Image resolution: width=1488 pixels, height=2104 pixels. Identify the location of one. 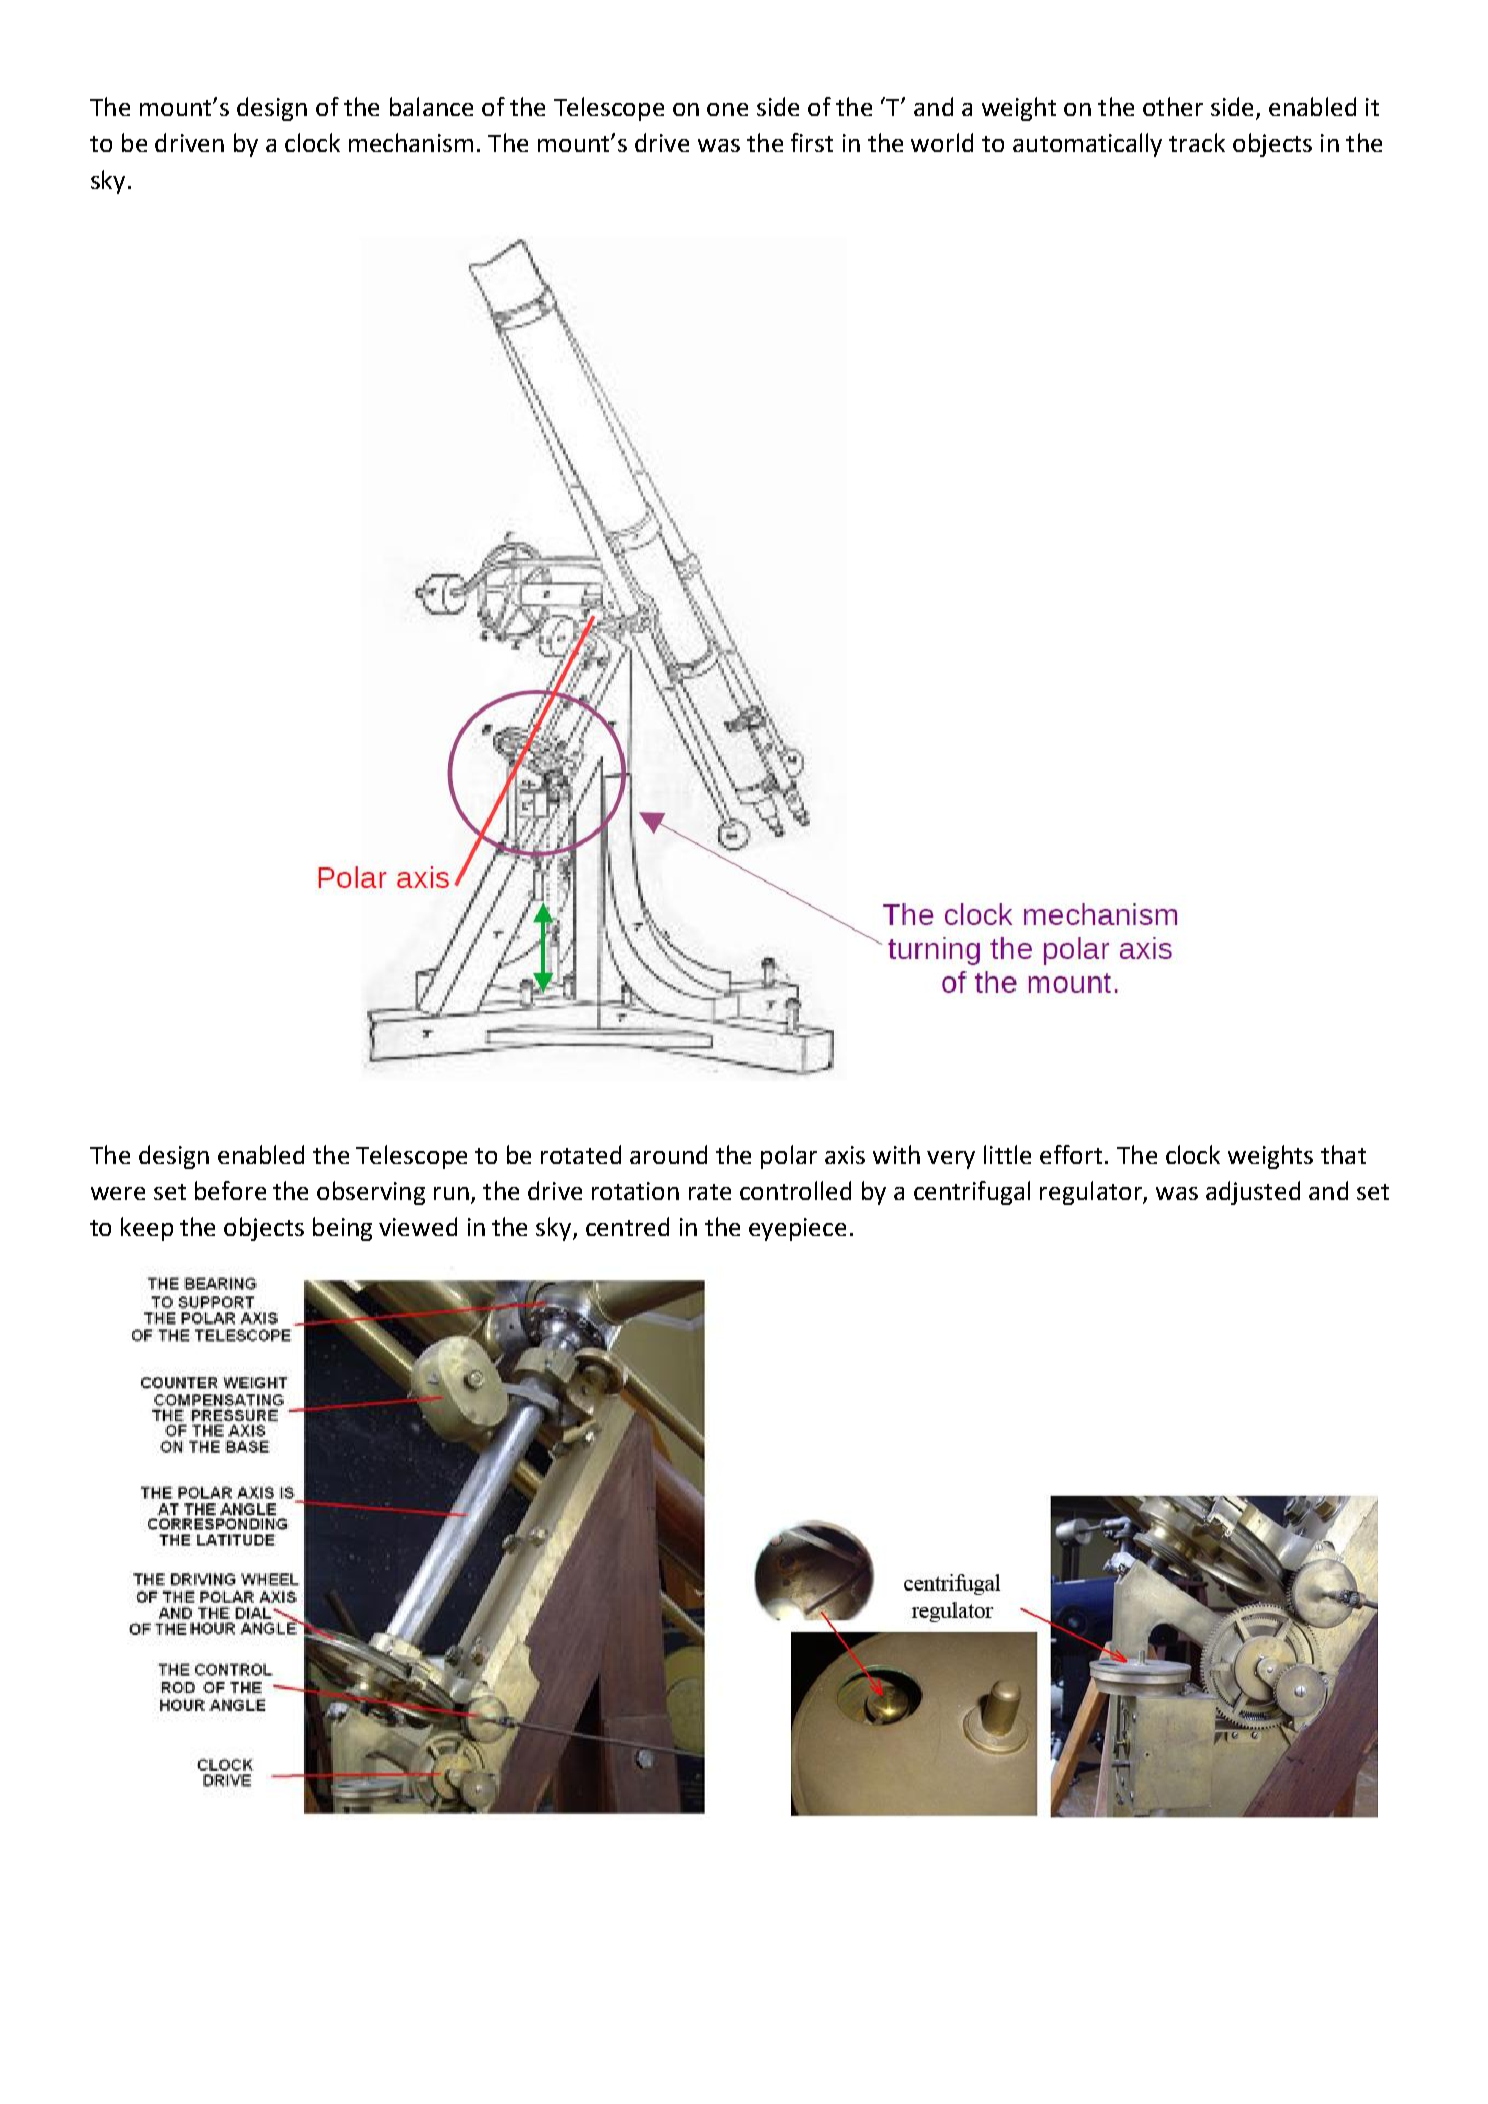
(727, 109).
